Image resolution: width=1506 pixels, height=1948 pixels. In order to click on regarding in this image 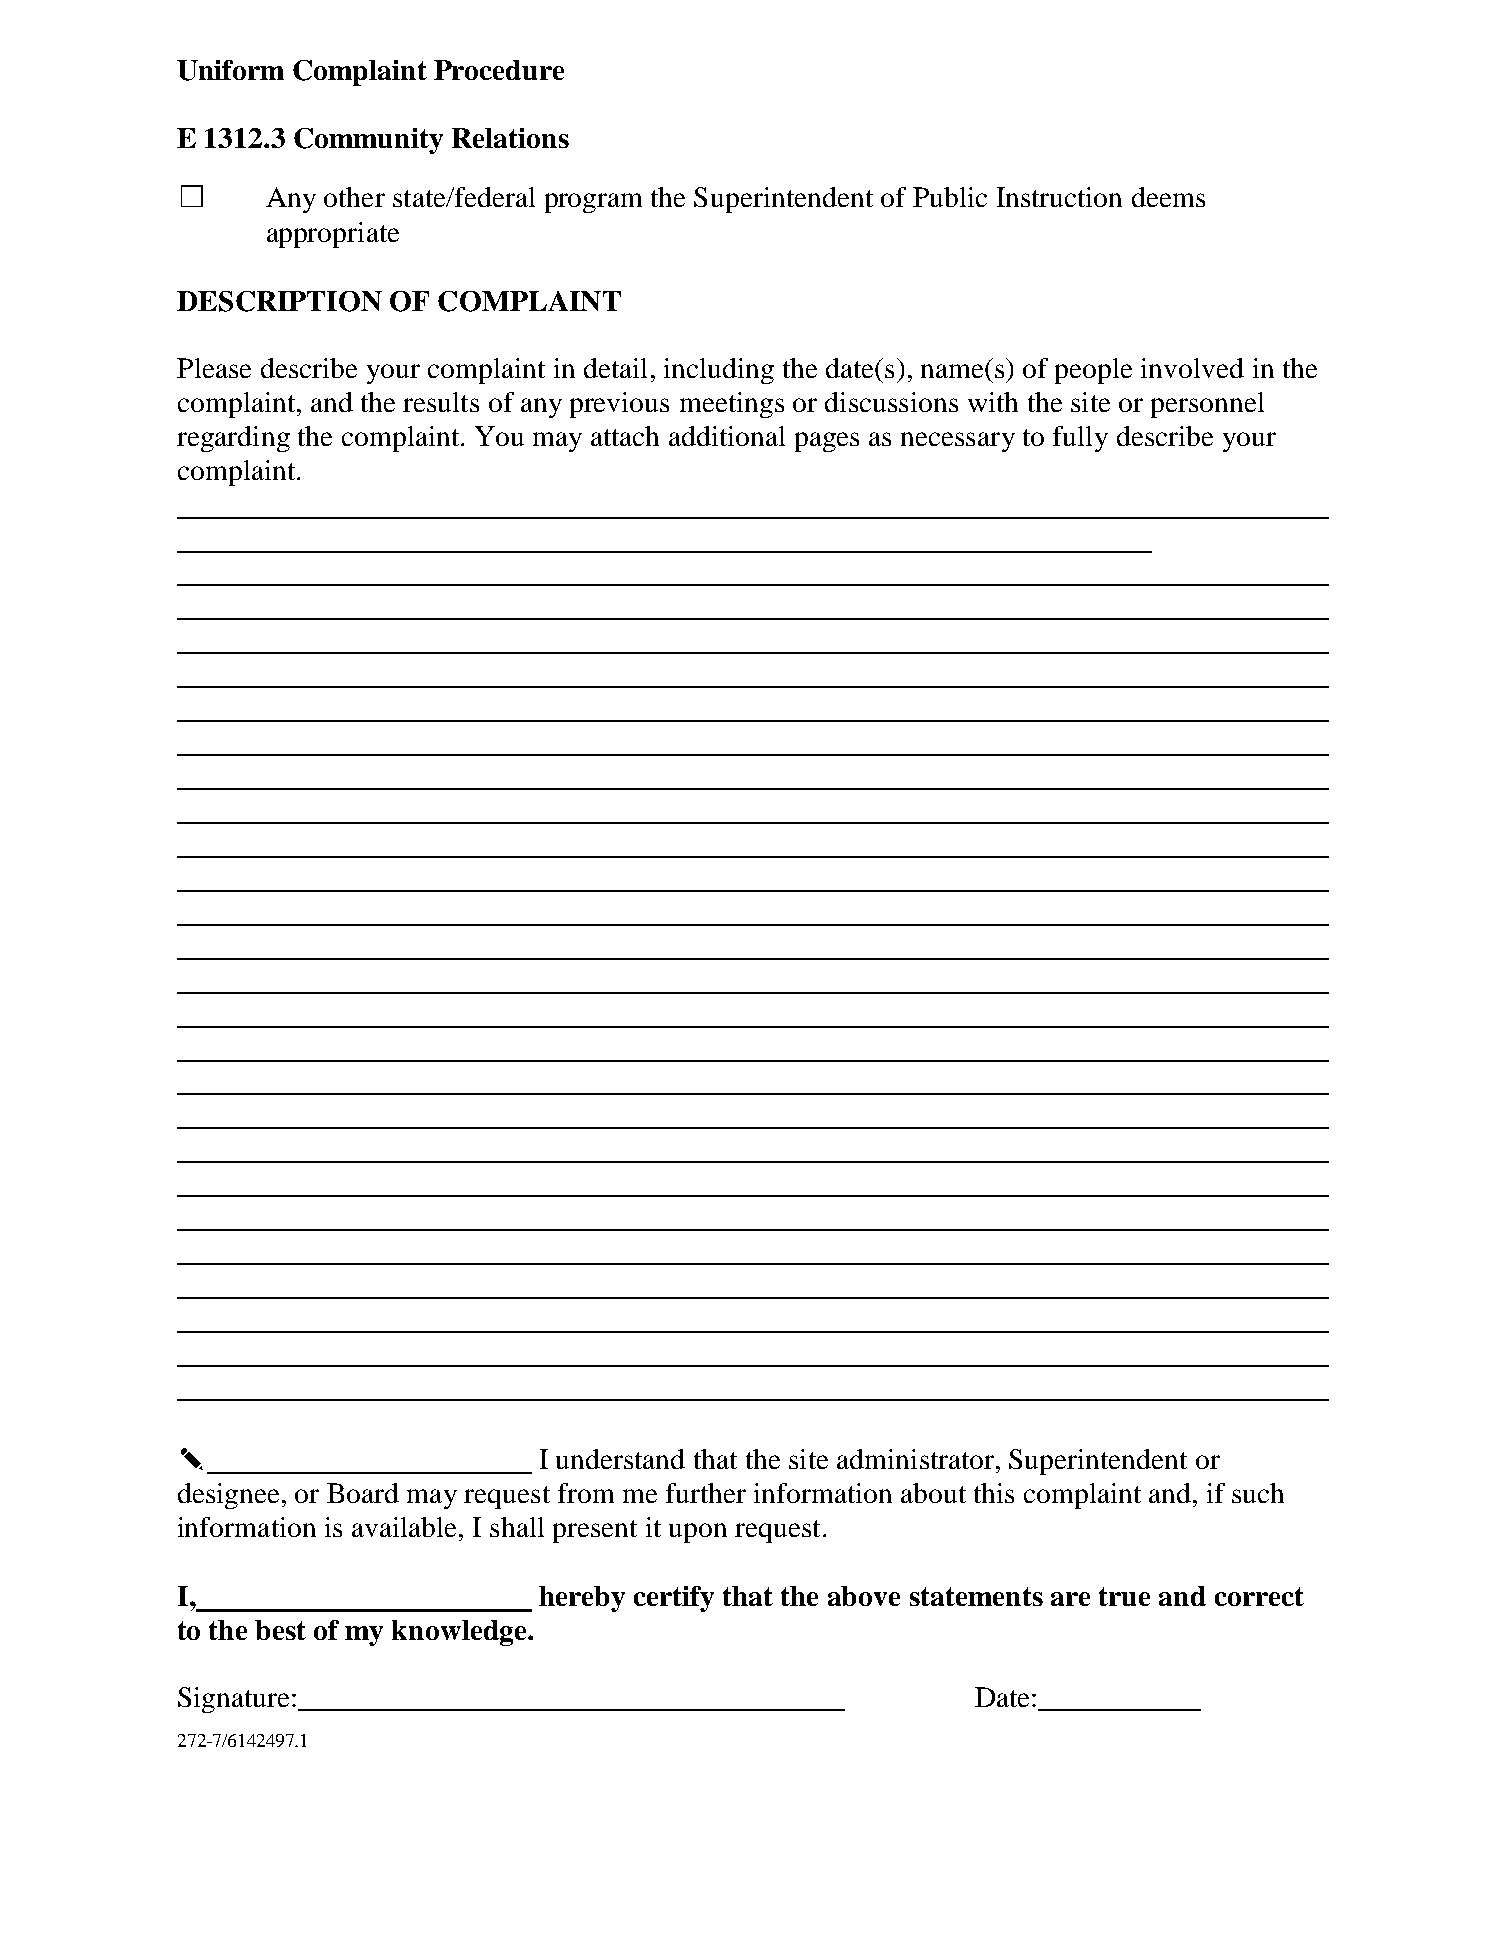, I will do `click(233, 439)`.
